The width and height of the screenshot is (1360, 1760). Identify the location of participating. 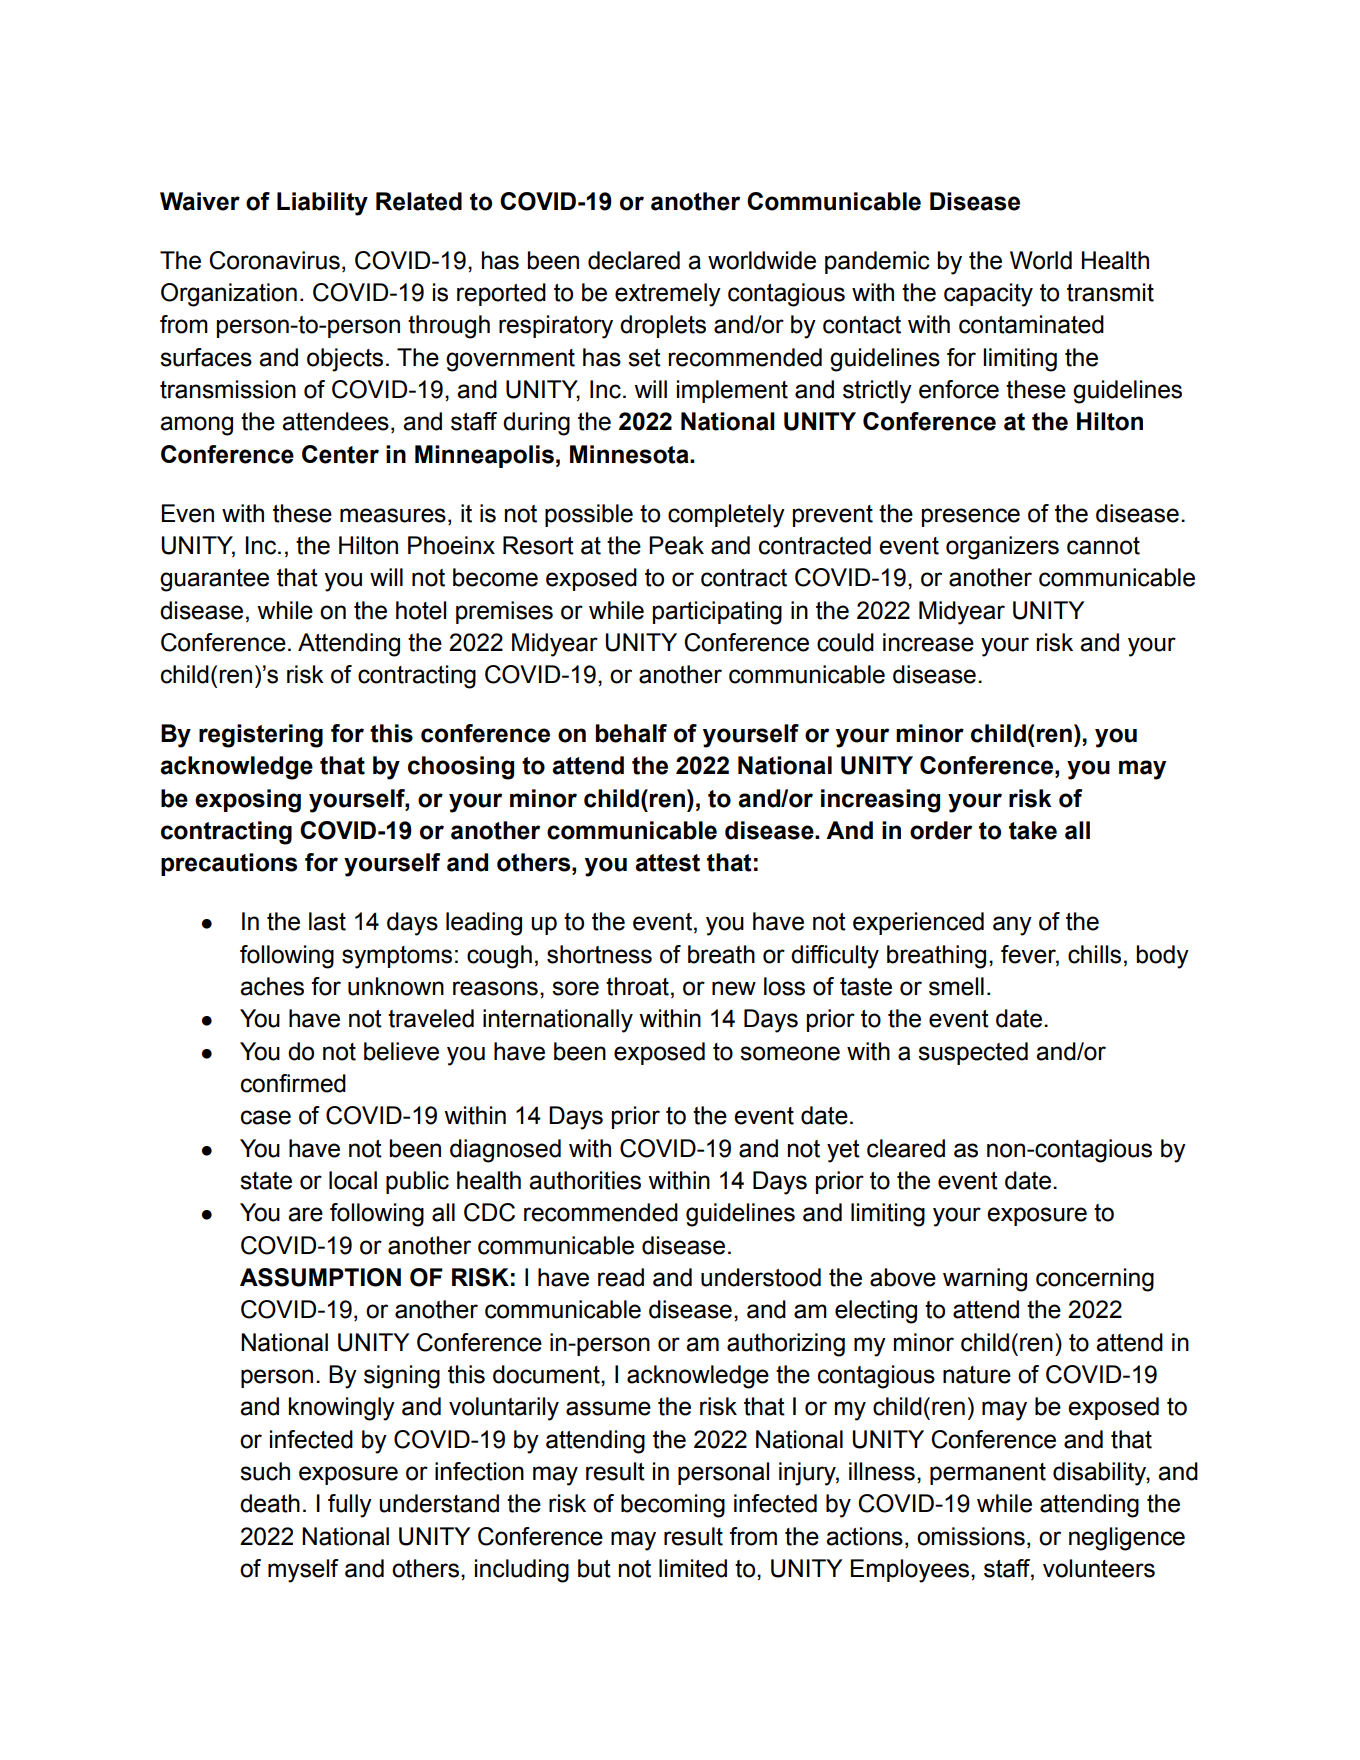
(717, 613).
